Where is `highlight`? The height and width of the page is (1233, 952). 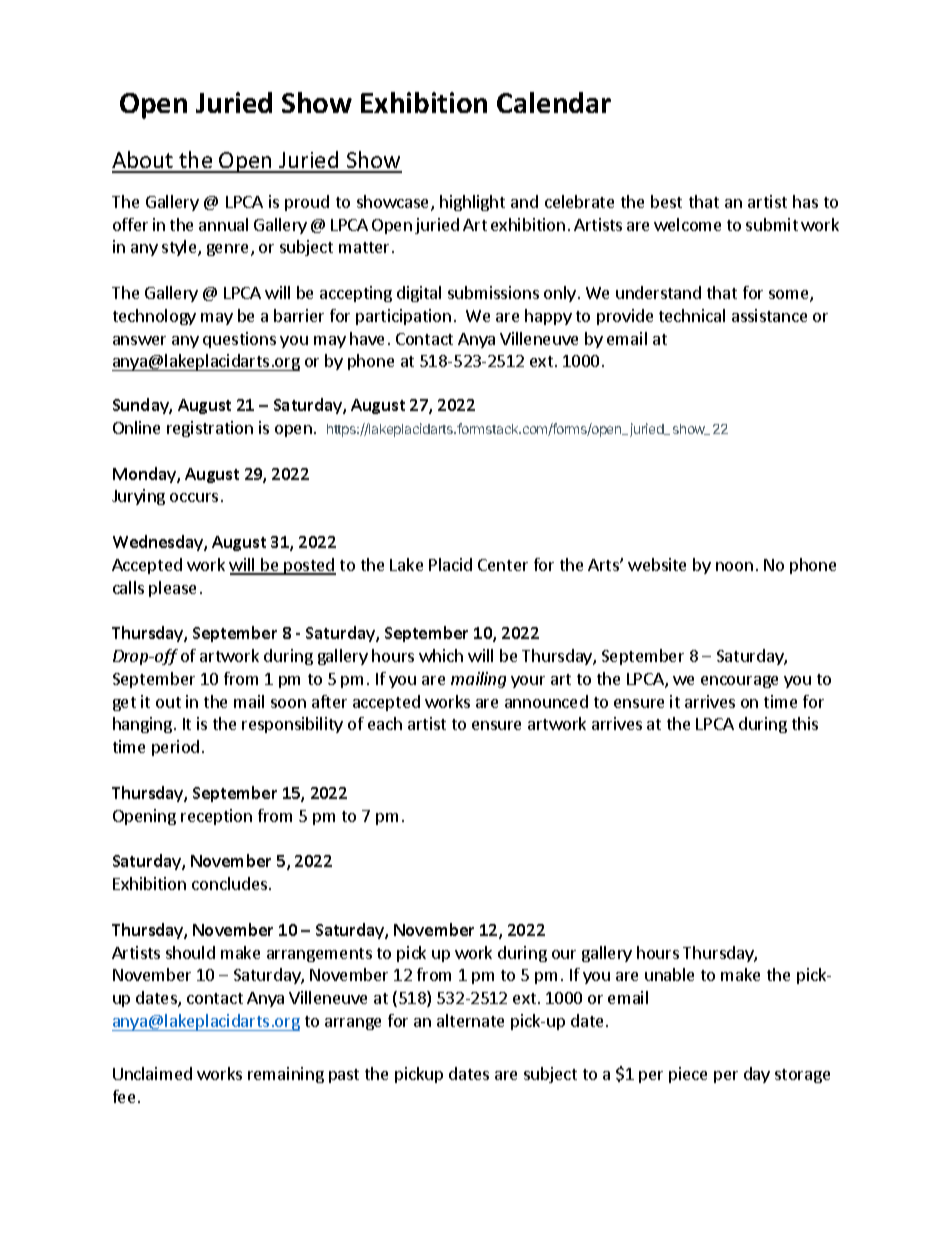
highlight is located at coordinates (472, 203).
